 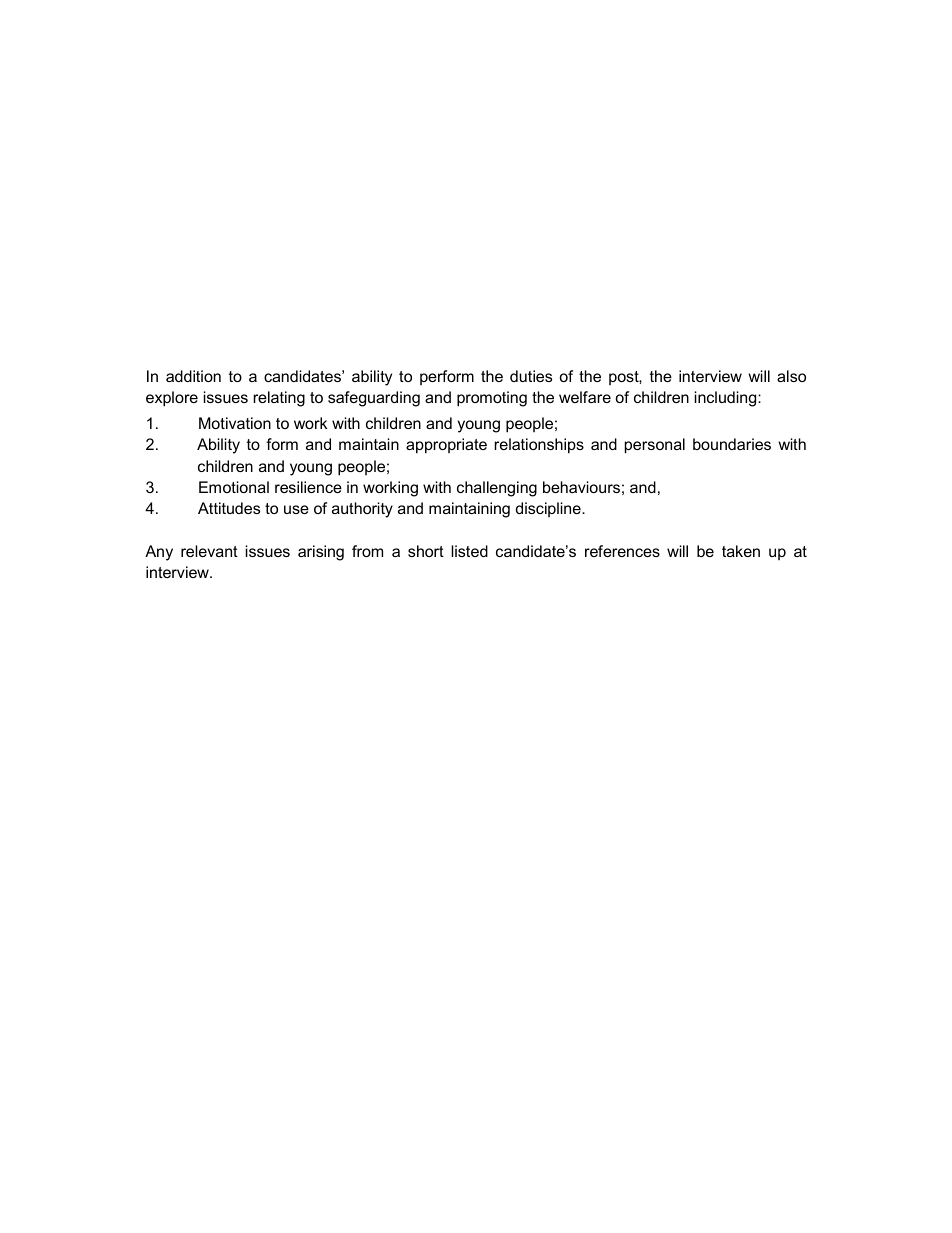 What do you see at coordinates (549, 509) in the page?
I see `discipline` at bounding box center [549, 509].
